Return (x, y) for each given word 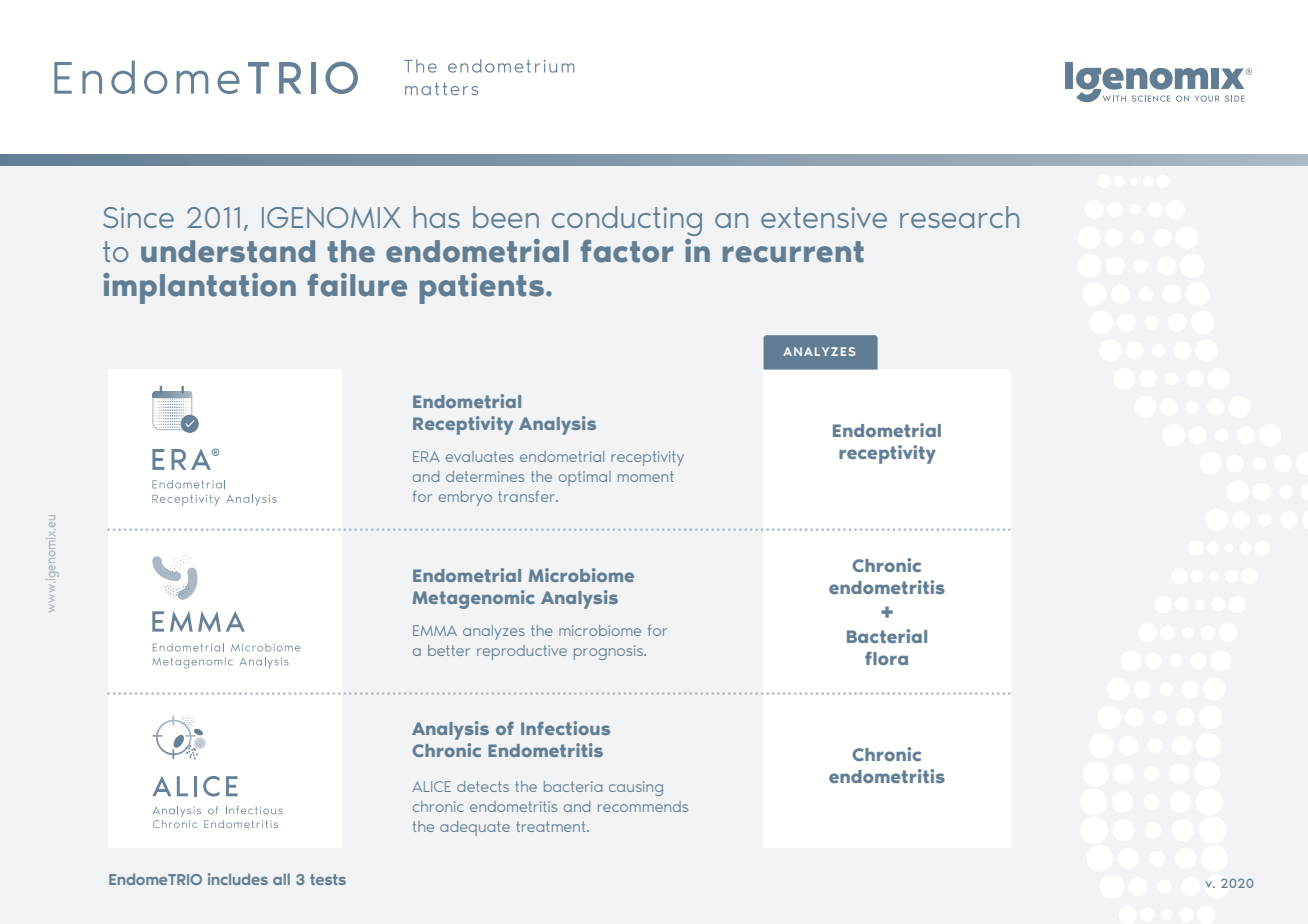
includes (238, 879)
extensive (824, 217)
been (506, 217)
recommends (643, 806)
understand (228, 251)
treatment (552, 826)
